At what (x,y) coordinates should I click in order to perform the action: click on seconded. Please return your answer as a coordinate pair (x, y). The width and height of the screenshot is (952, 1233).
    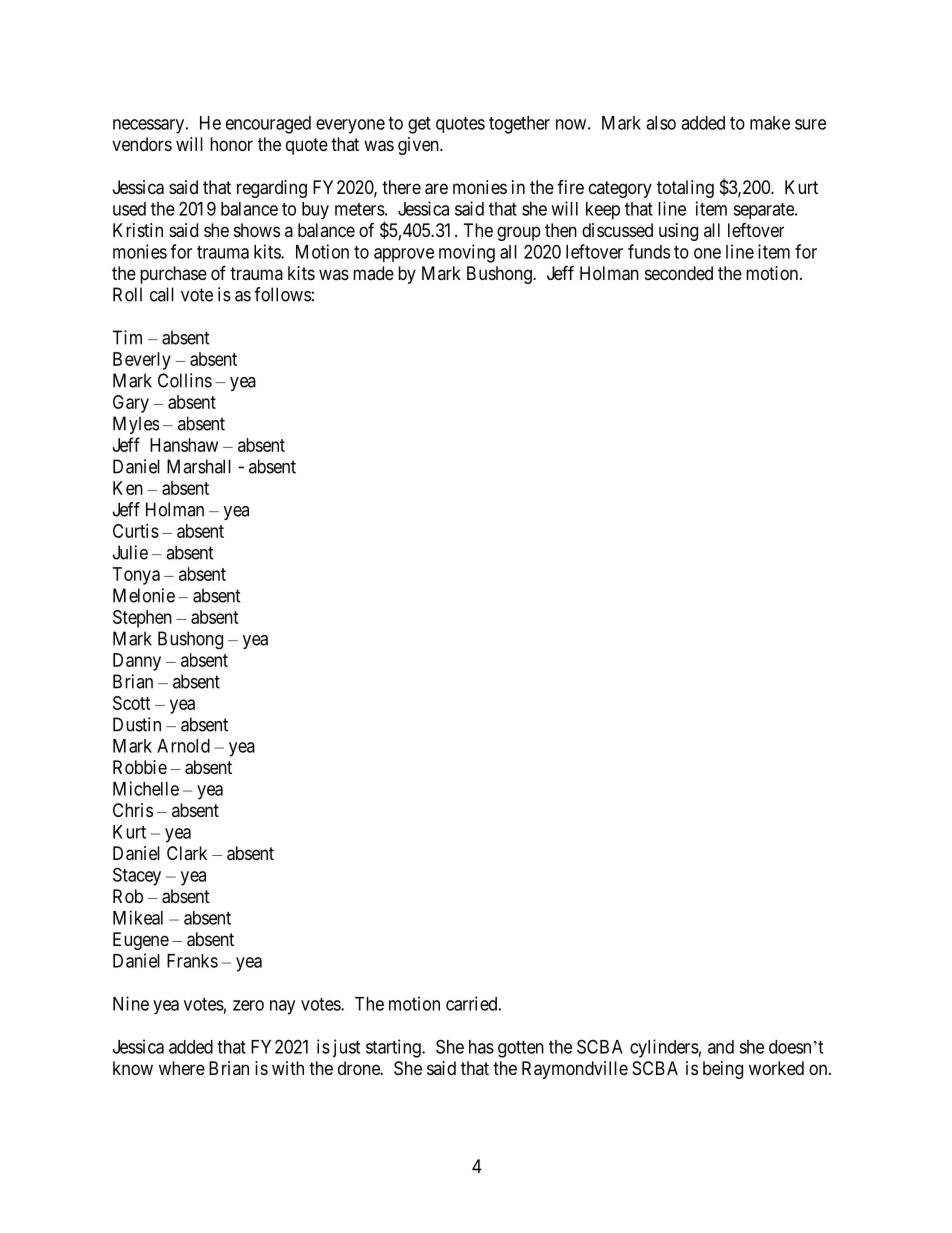
    Looking at the image, I should click on (679, 273).
